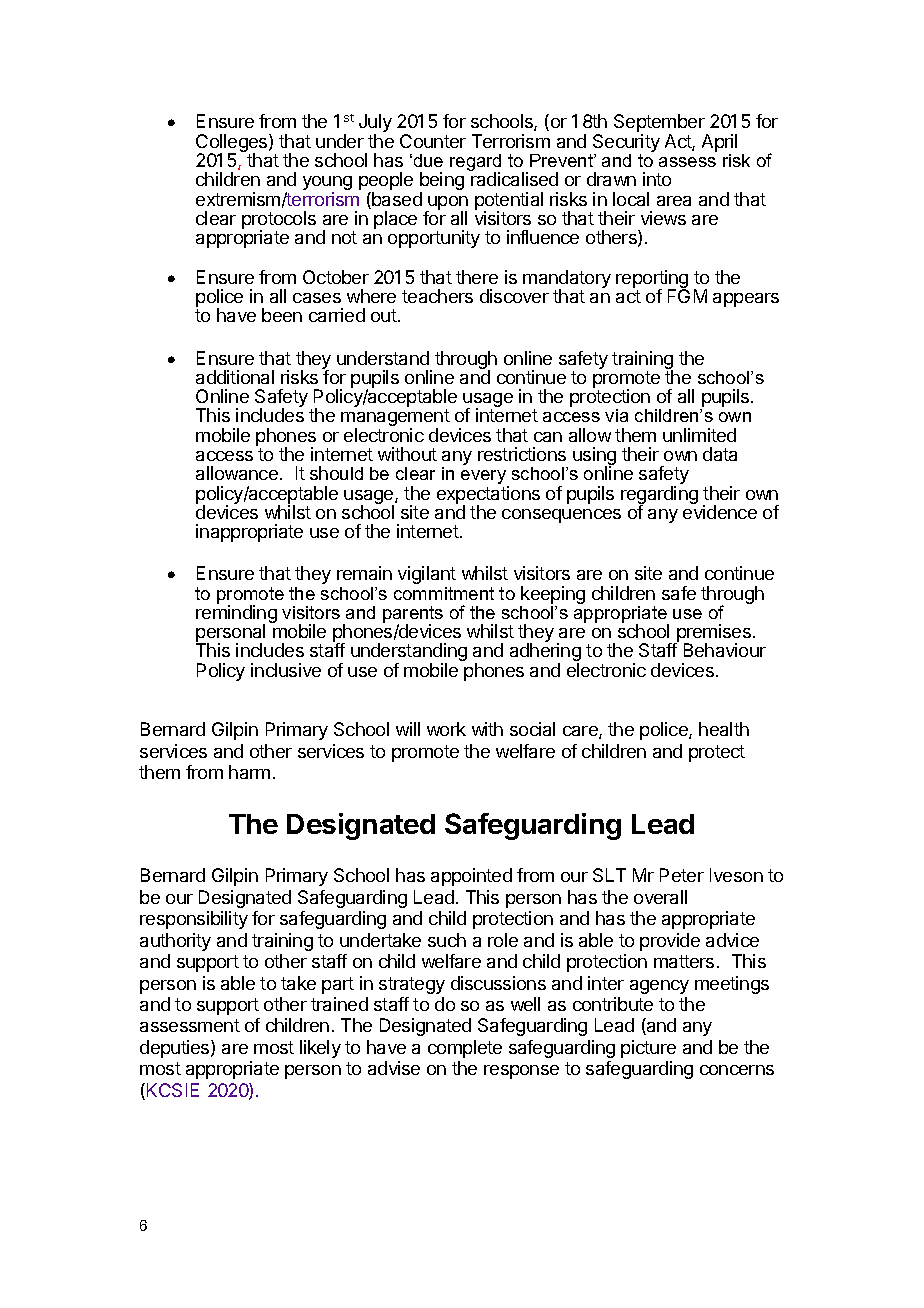  What do you see at coordinates (713, 634) in the screenshot?
I see `premises` at bounding box center [713, 634].
